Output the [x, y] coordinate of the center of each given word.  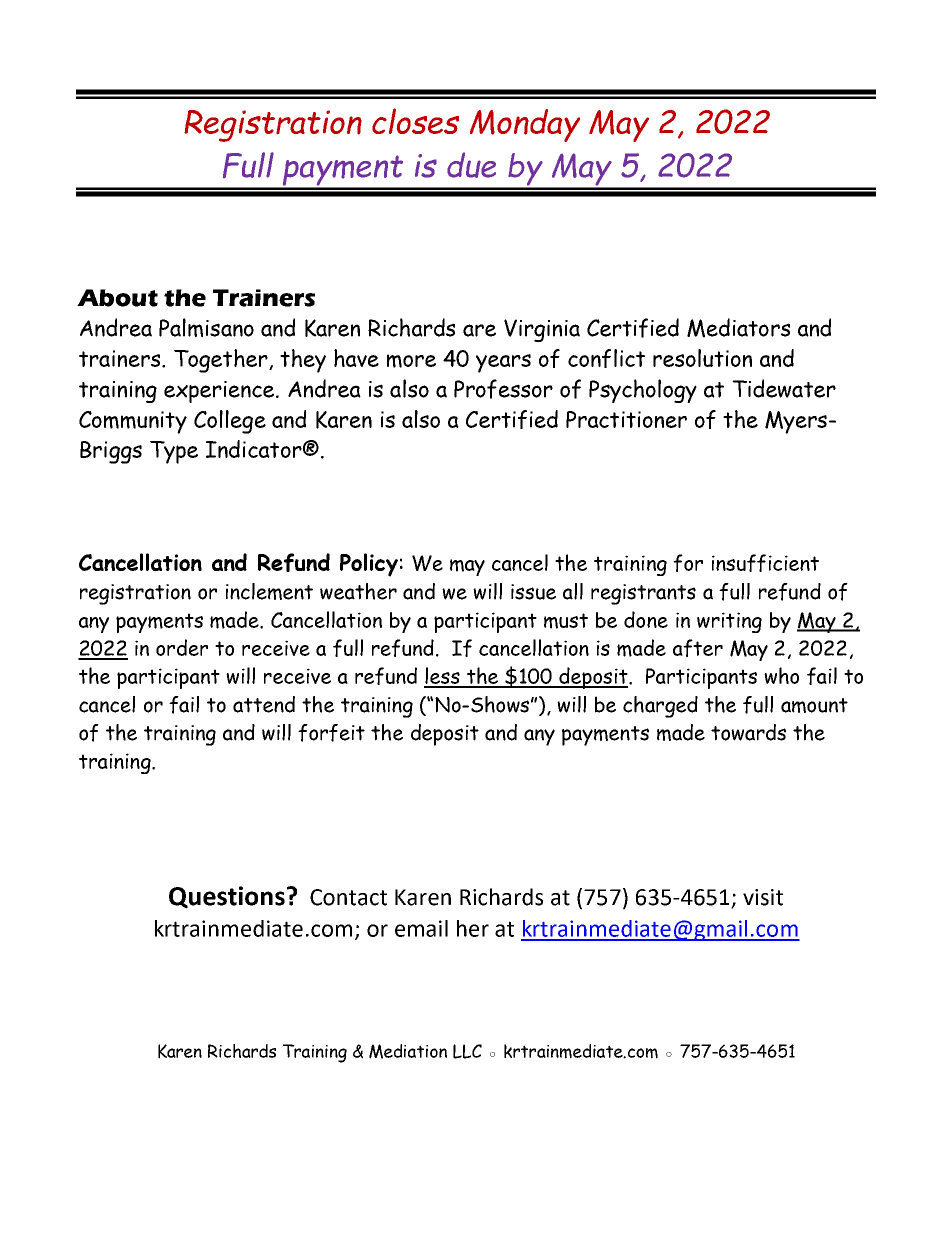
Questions [227, 897]
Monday [525, 125]
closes [415, 121]
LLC [467, 1051]
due [471, 165]
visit [763, 897]
